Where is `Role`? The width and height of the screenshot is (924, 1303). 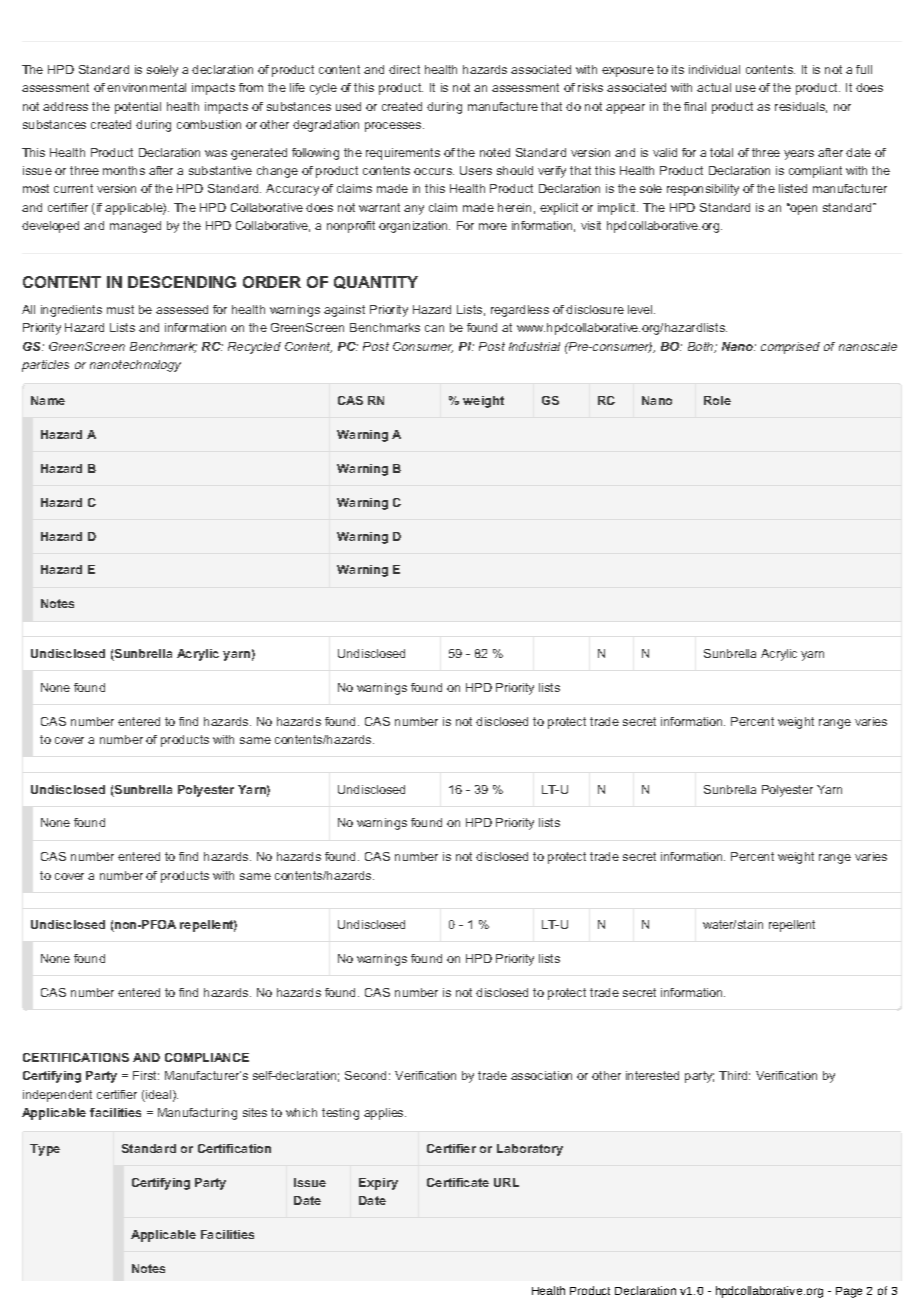
Role is located at coordinates (717, 400).
